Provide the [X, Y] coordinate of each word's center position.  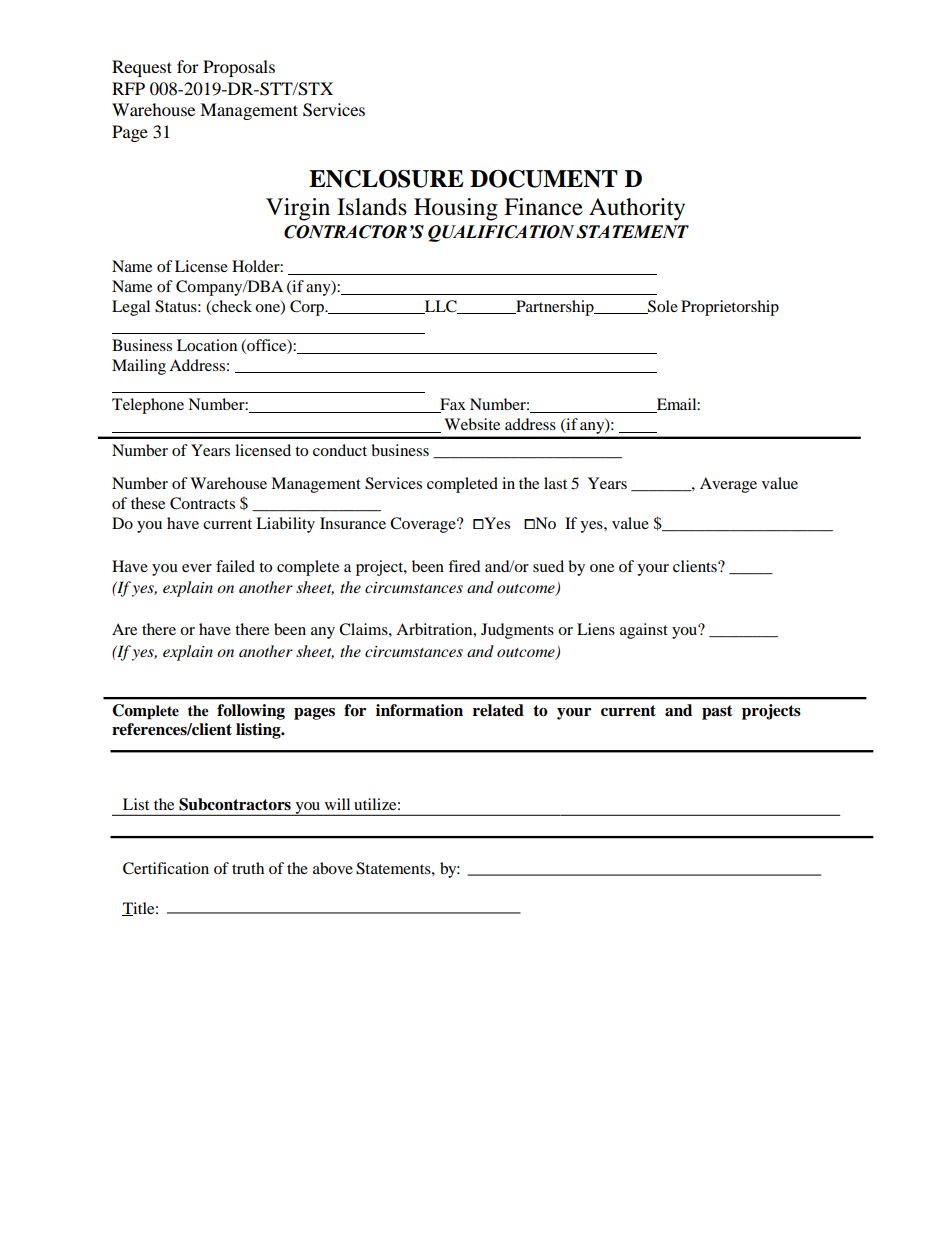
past [717, 712]
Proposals [239, 68]
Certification [166, 868]
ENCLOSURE [386, 179]
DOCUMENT [544, 179]
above [333, 868]
